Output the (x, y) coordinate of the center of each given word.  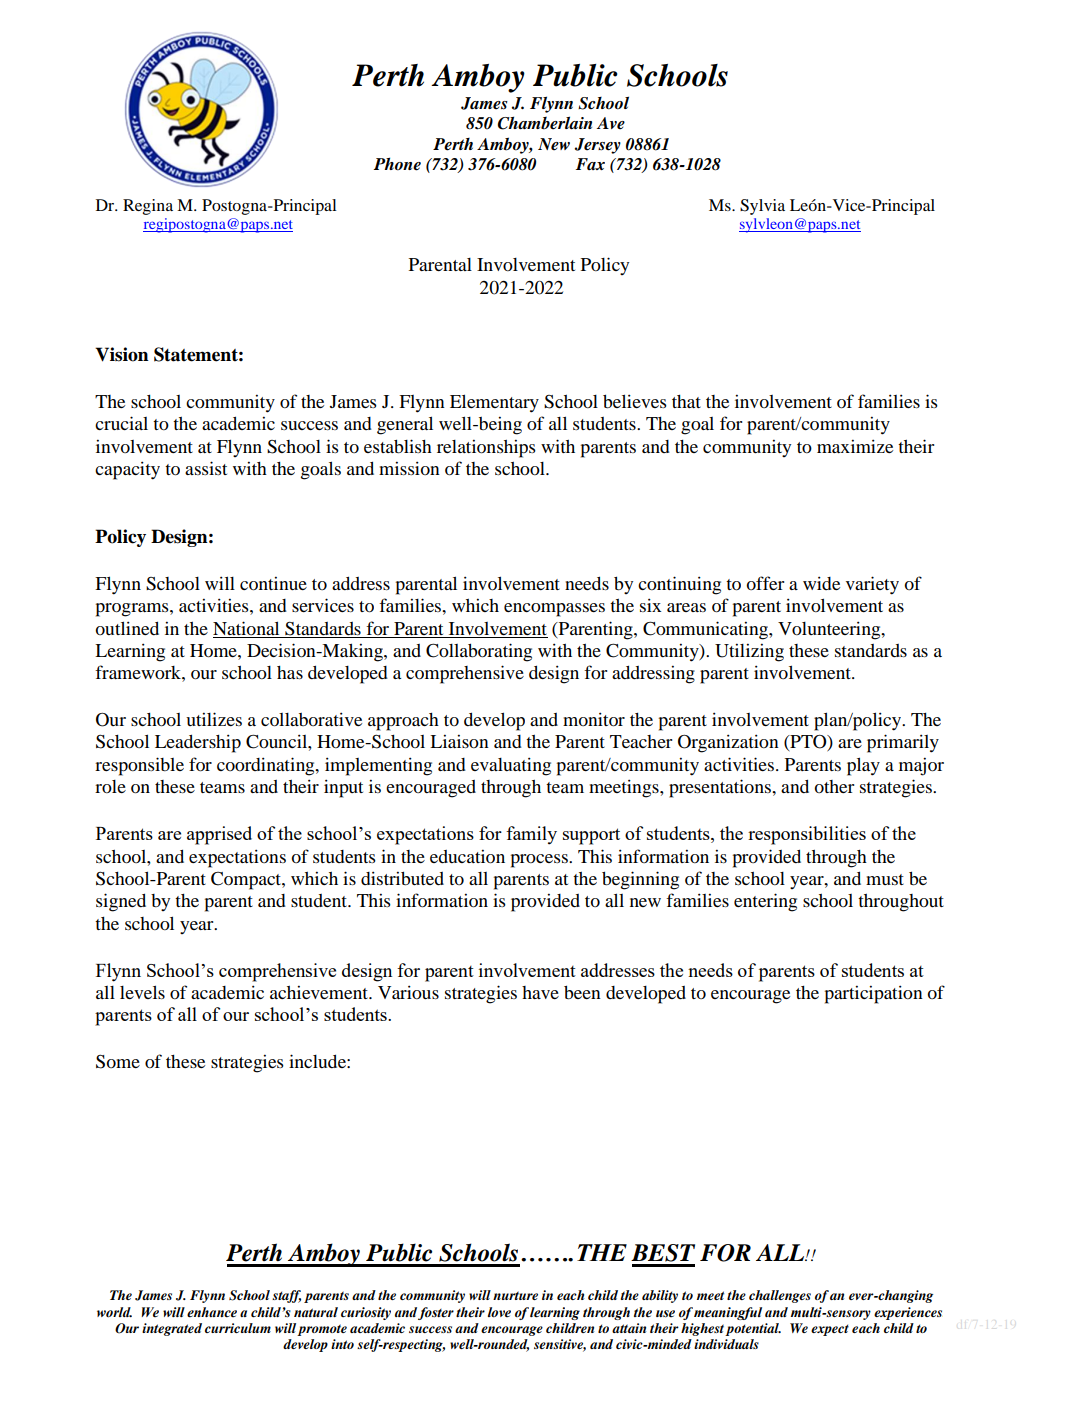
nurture (515, 1295)
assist (206, 468)
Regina (148, 207)
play (863, 766)
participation (874, 994)
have (540, 992)
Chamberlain (545, 123)
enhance (212, 1312)
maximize (855, 446)
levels (142, 992)
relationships (486, 448)
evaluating (511, 766)
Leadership (198, 743)
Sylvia (762, 207)
